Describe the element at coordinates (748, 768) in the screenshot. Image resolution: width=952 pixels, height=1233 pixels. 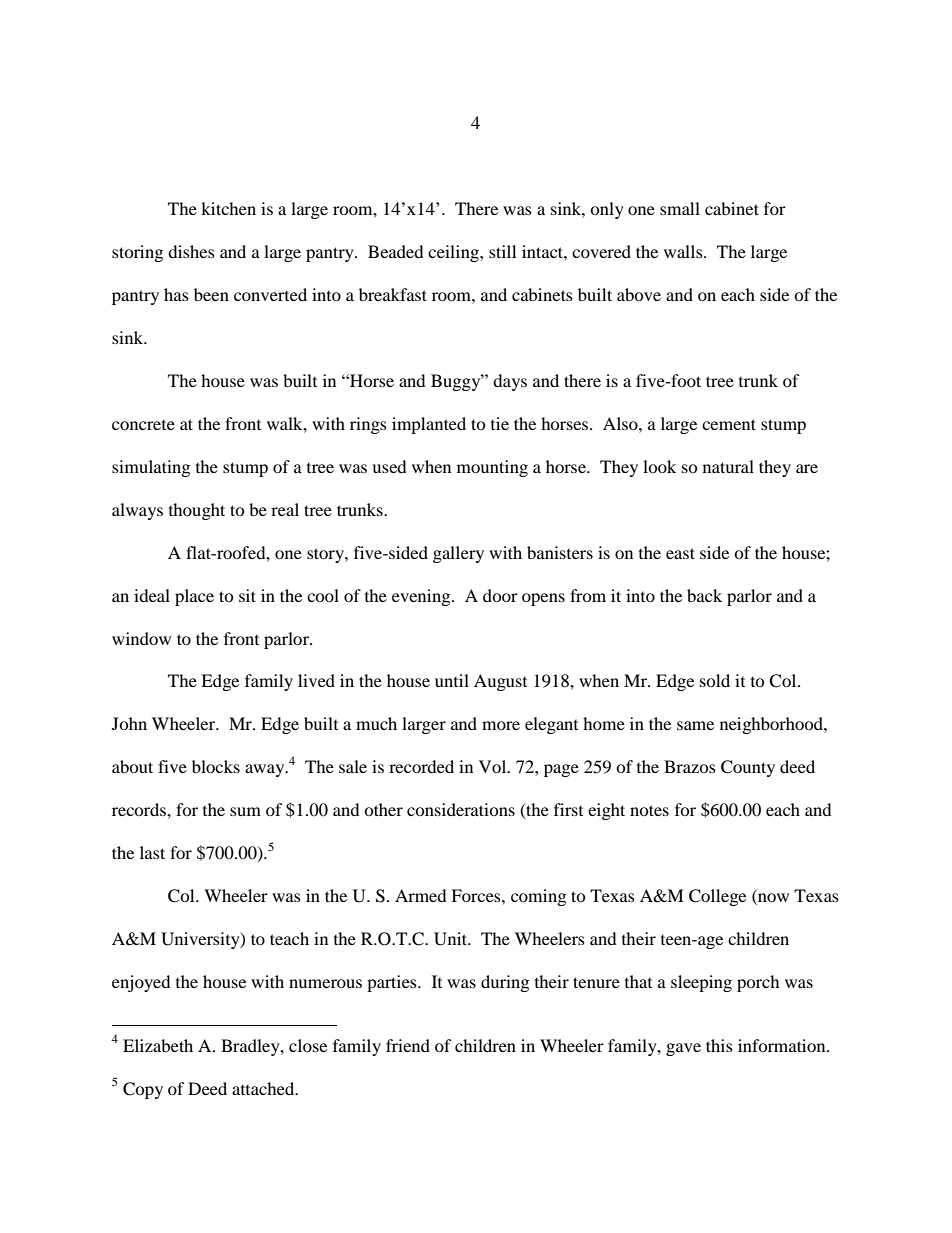
I see `County` at that location.
